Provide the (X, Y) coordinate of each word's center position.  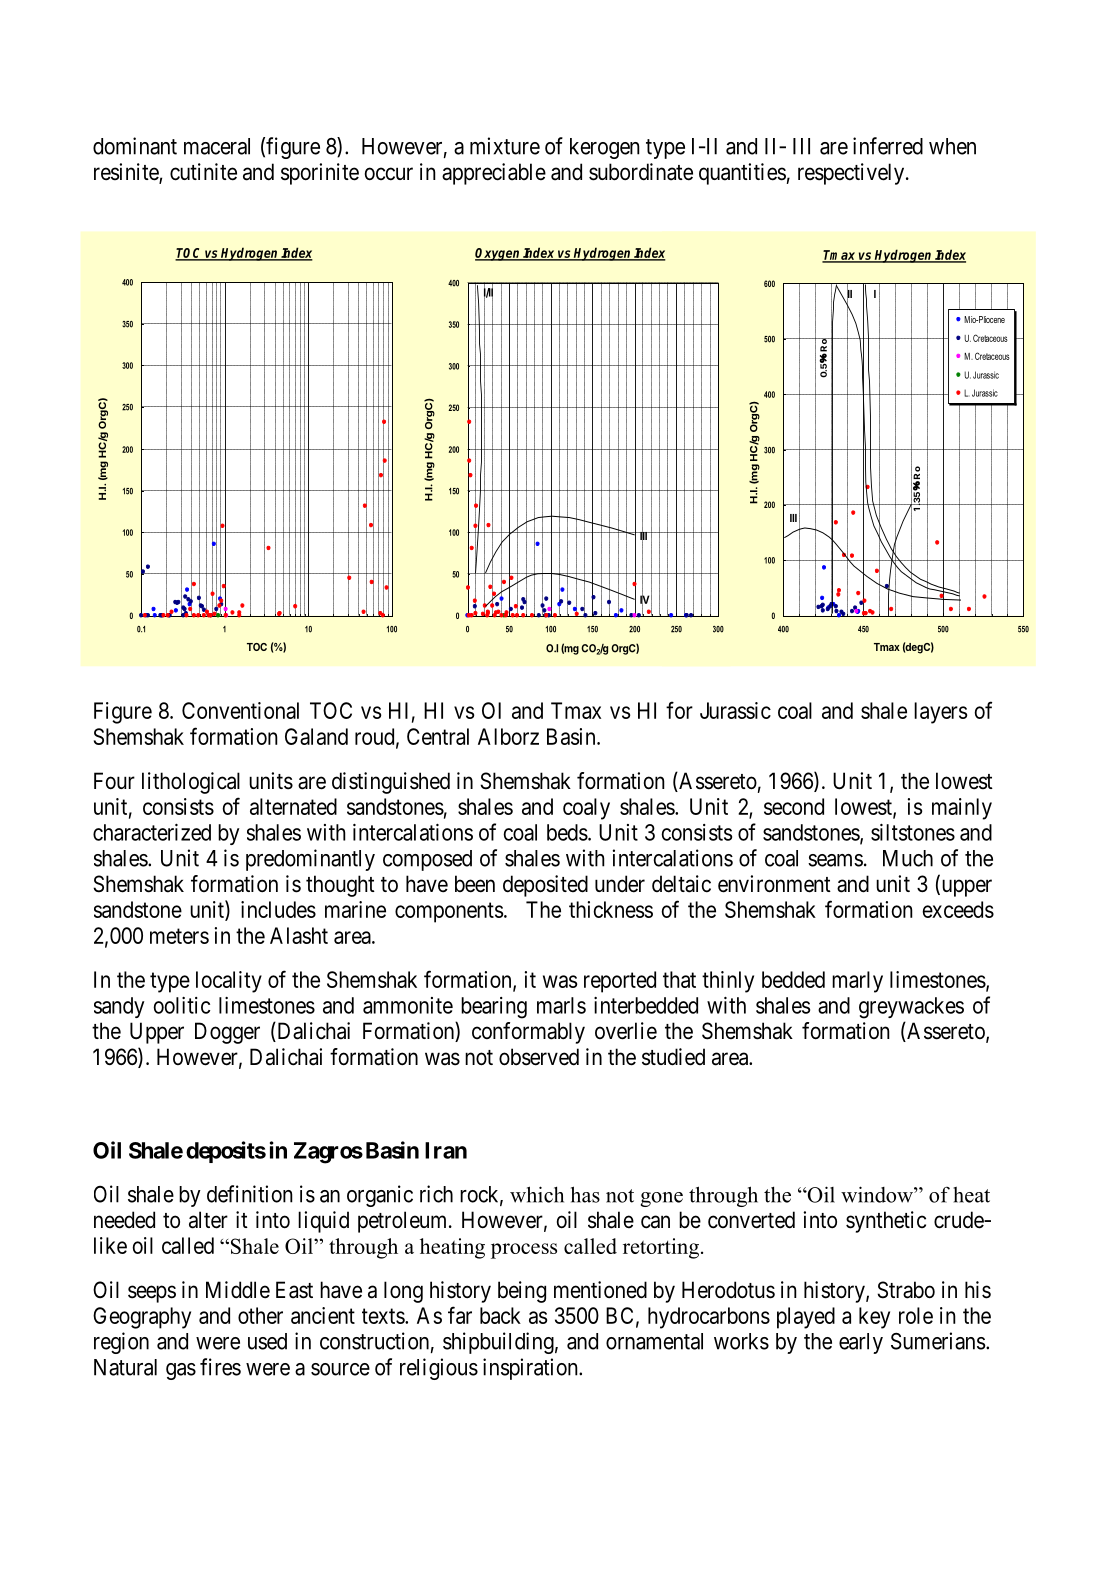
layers (940, 713)
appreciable (494, 174)
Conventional (240, 710)
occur (389, 174)
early (861, 1343)
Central (438, 736)
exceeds (958, 909)
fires (220, 1367)
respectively (852, 174)
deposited (545, 886)
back (500, 1315)
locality (229, 982)
